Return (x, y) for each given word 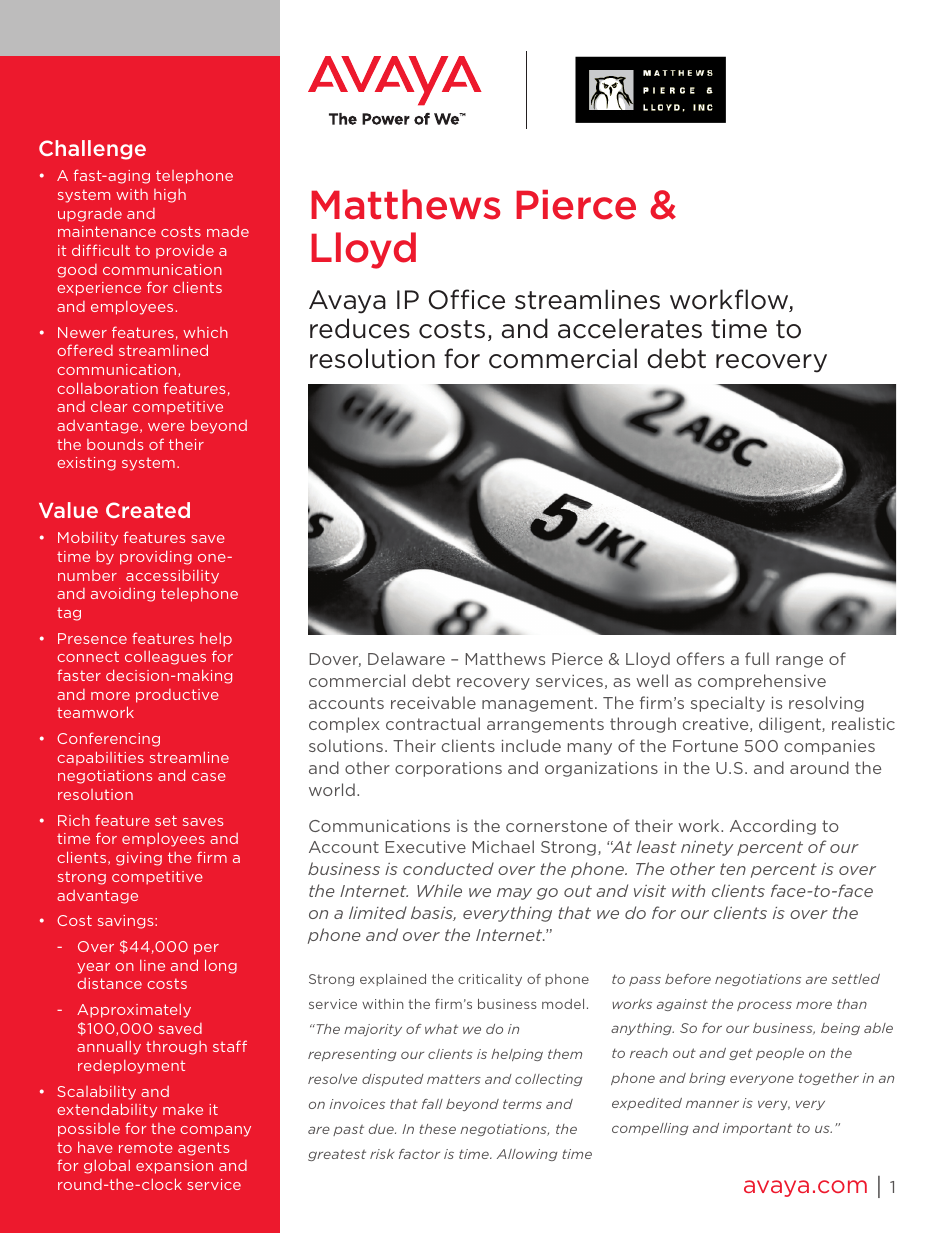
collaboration (107, 388)
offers (700, 658)
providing (156, 557)
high (170, 196)
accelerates (630, 328)
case (209, 777)
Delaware (406, 658)
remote (146, 1147)
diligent (791, 725)
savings (127, 922)
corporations (448, 769)
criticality (490, 980)
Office (467, 299)
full (757, 658)
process (764, 1006)
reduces (360, 328)
